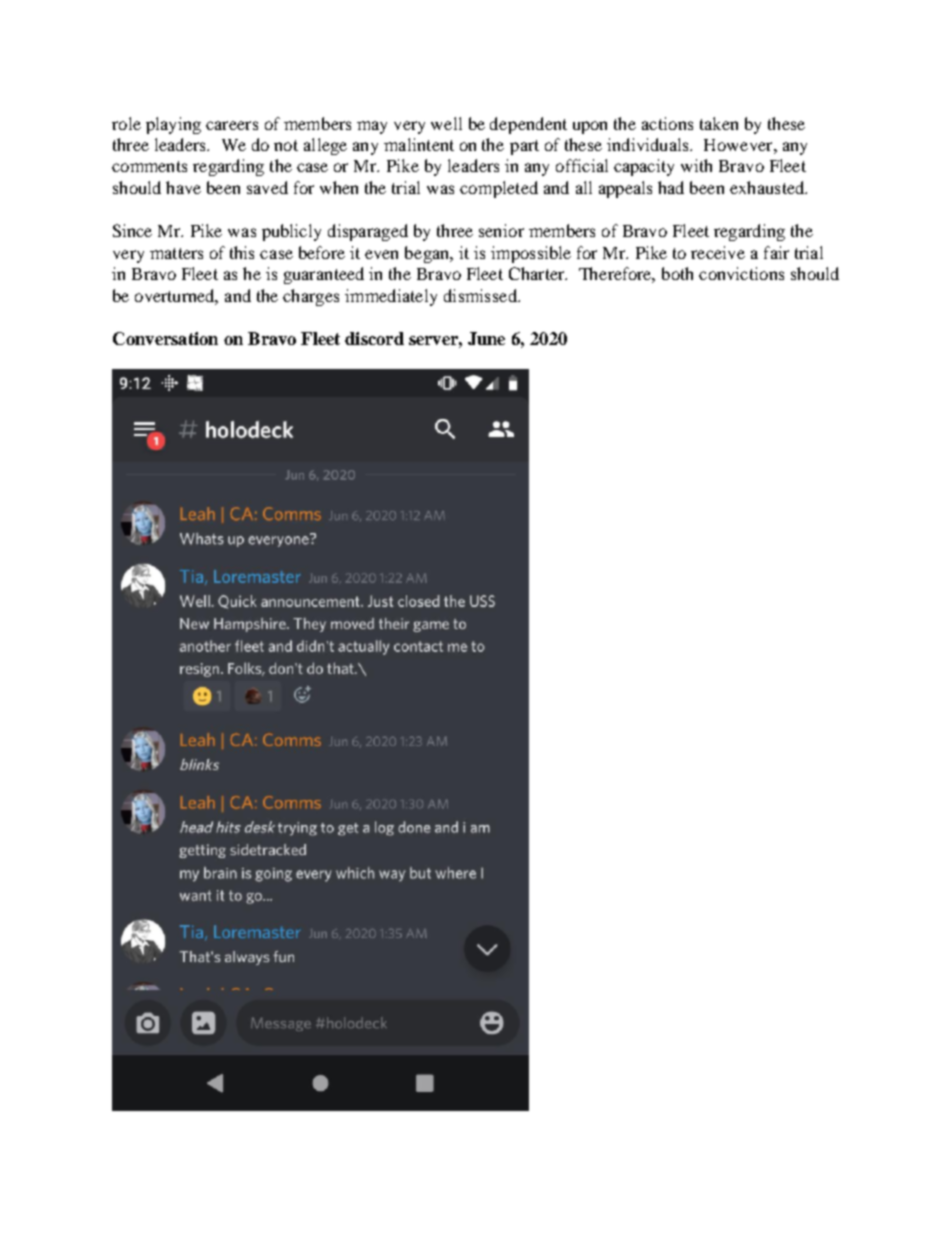 This document has width=952, height=1233. I want to click on dismissed, so click(481, 295).
